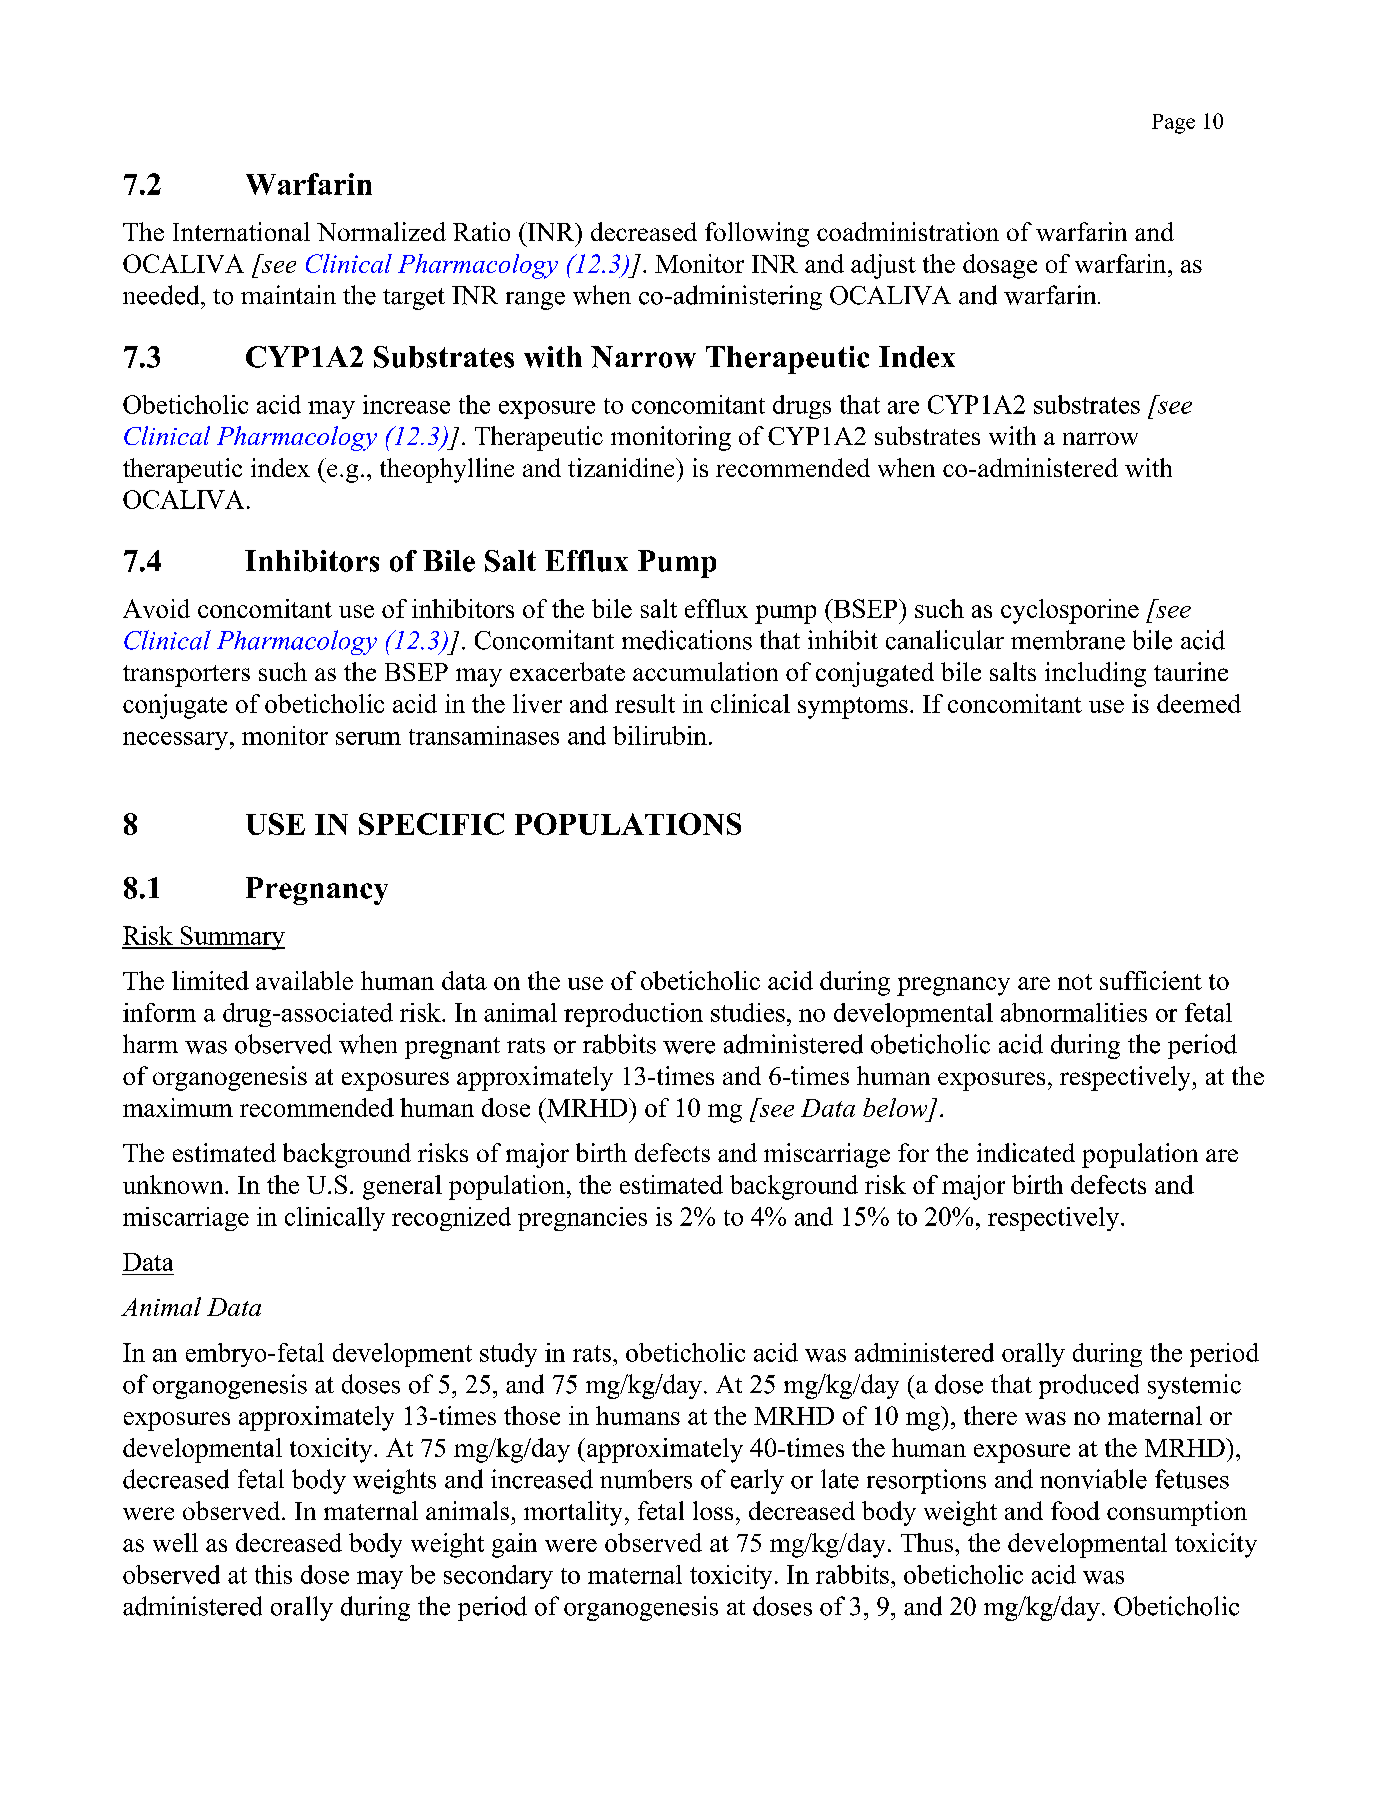 Image resolution: width=1387 pixels, height=1795 pixels. I want to click on following, so click(757, 234).
